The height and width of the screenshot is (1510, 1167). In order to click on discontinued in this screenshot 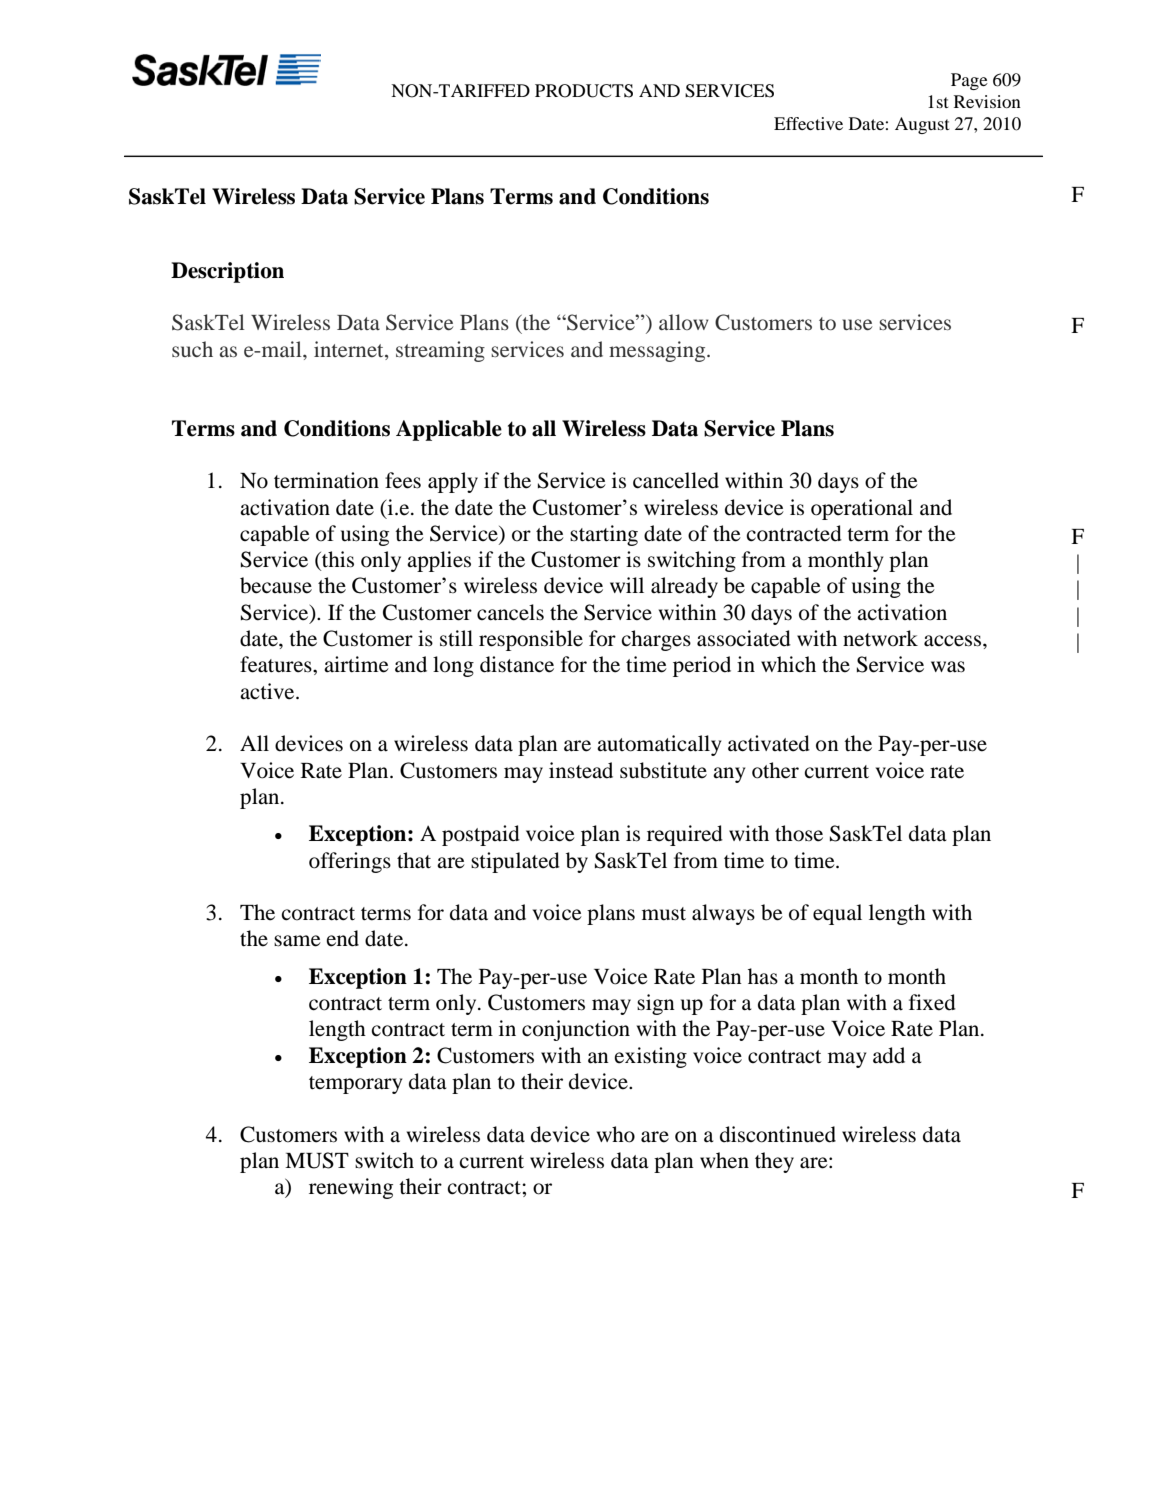, I will do `click(778, 1134)`.
